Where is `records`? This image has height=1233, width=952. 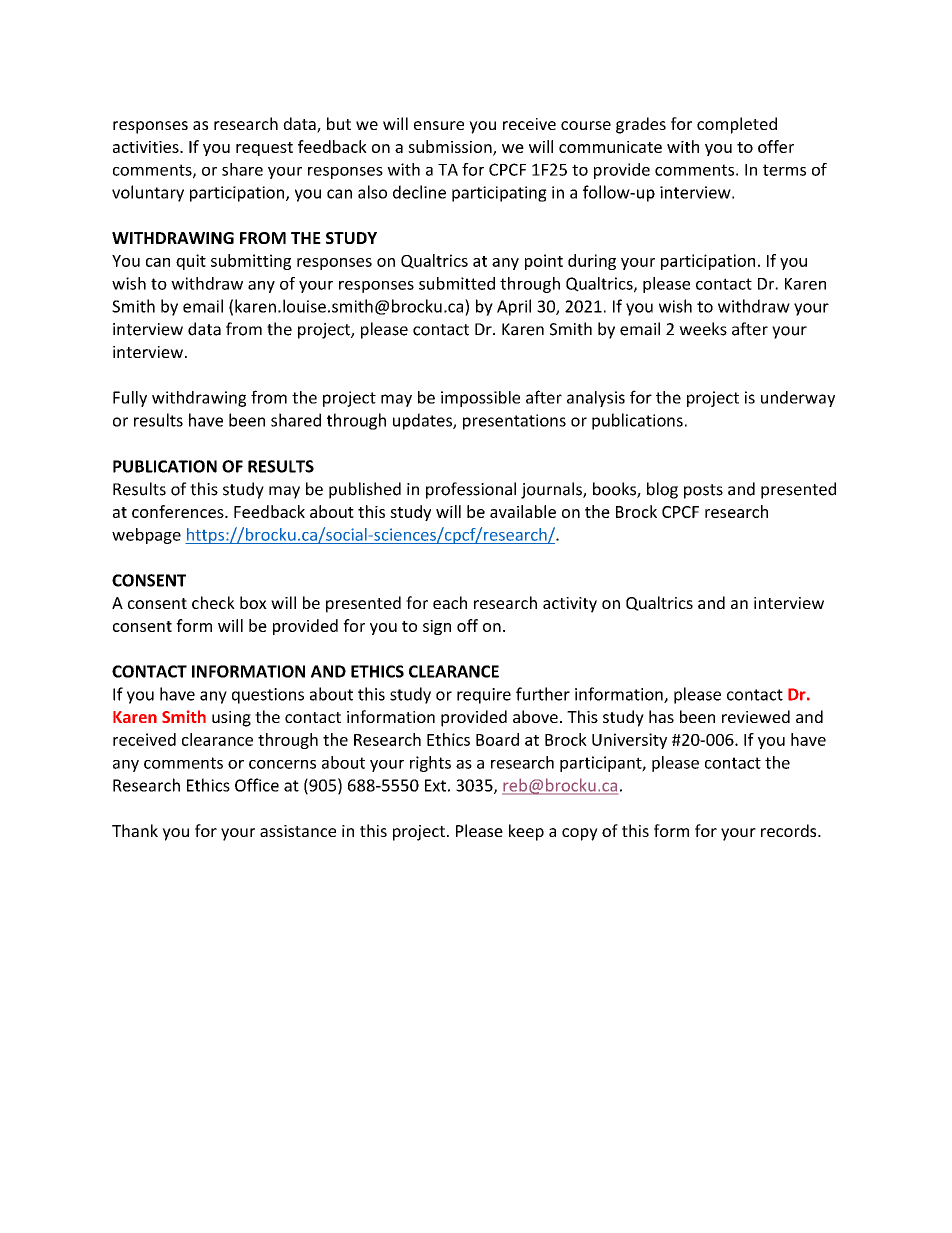 records is located at coordinates (790, 830).
